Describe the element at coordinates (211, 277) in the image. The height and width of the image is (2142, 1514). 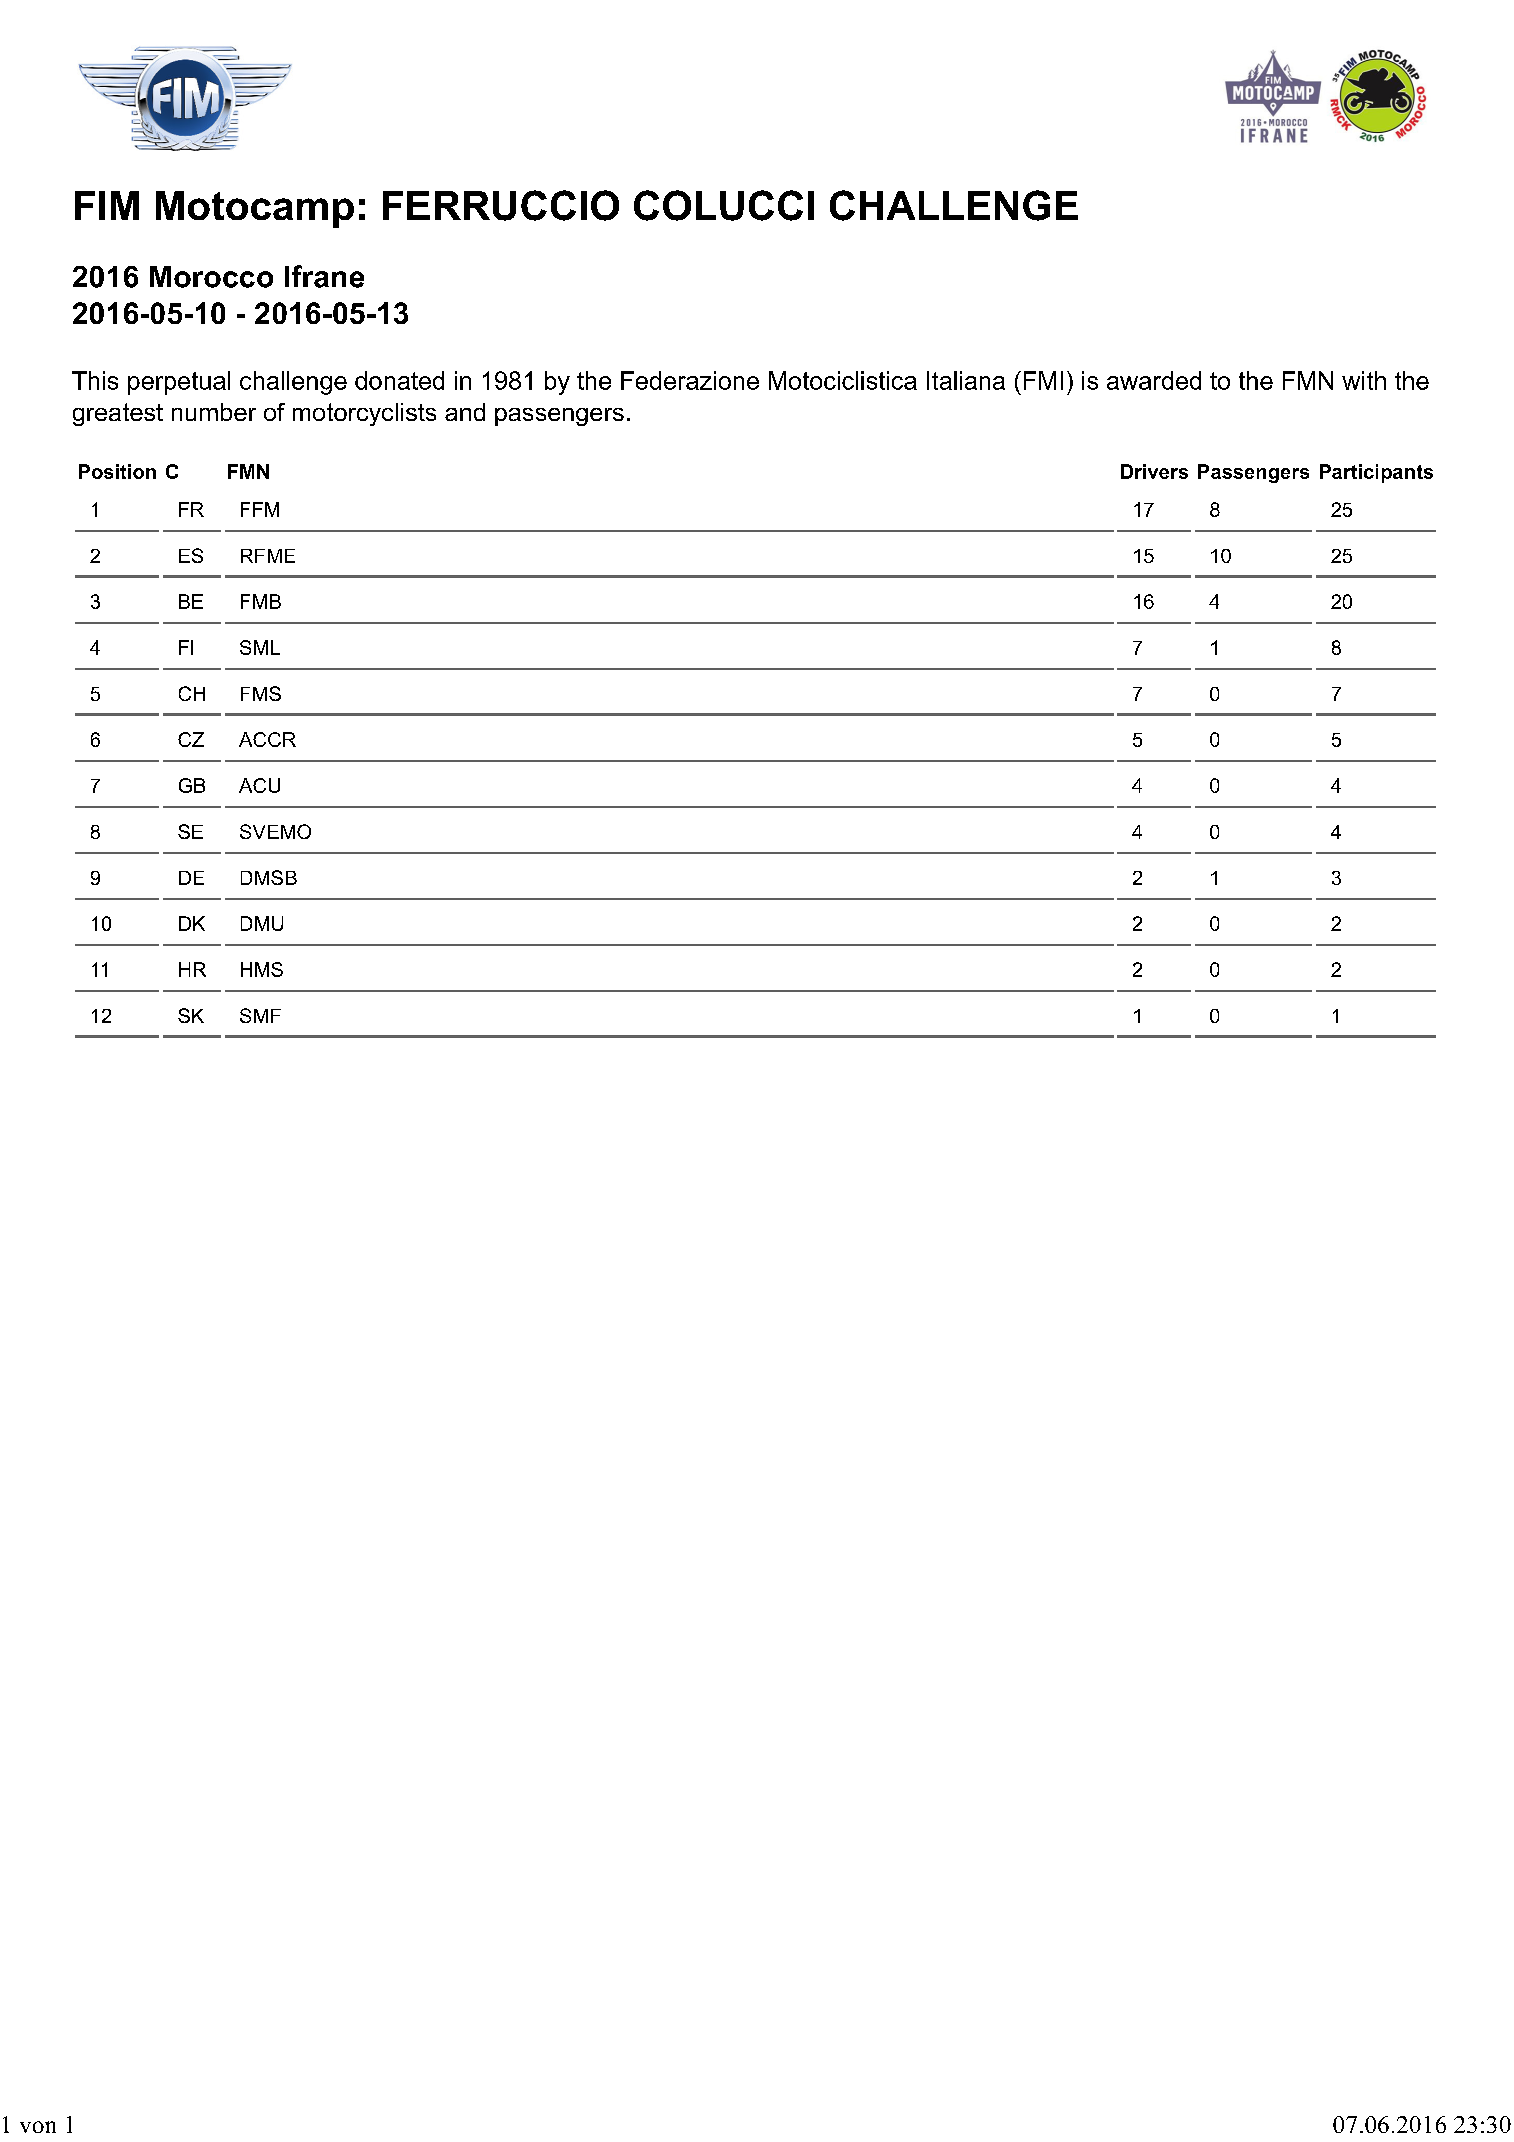
I see `Morocco` at that location.
